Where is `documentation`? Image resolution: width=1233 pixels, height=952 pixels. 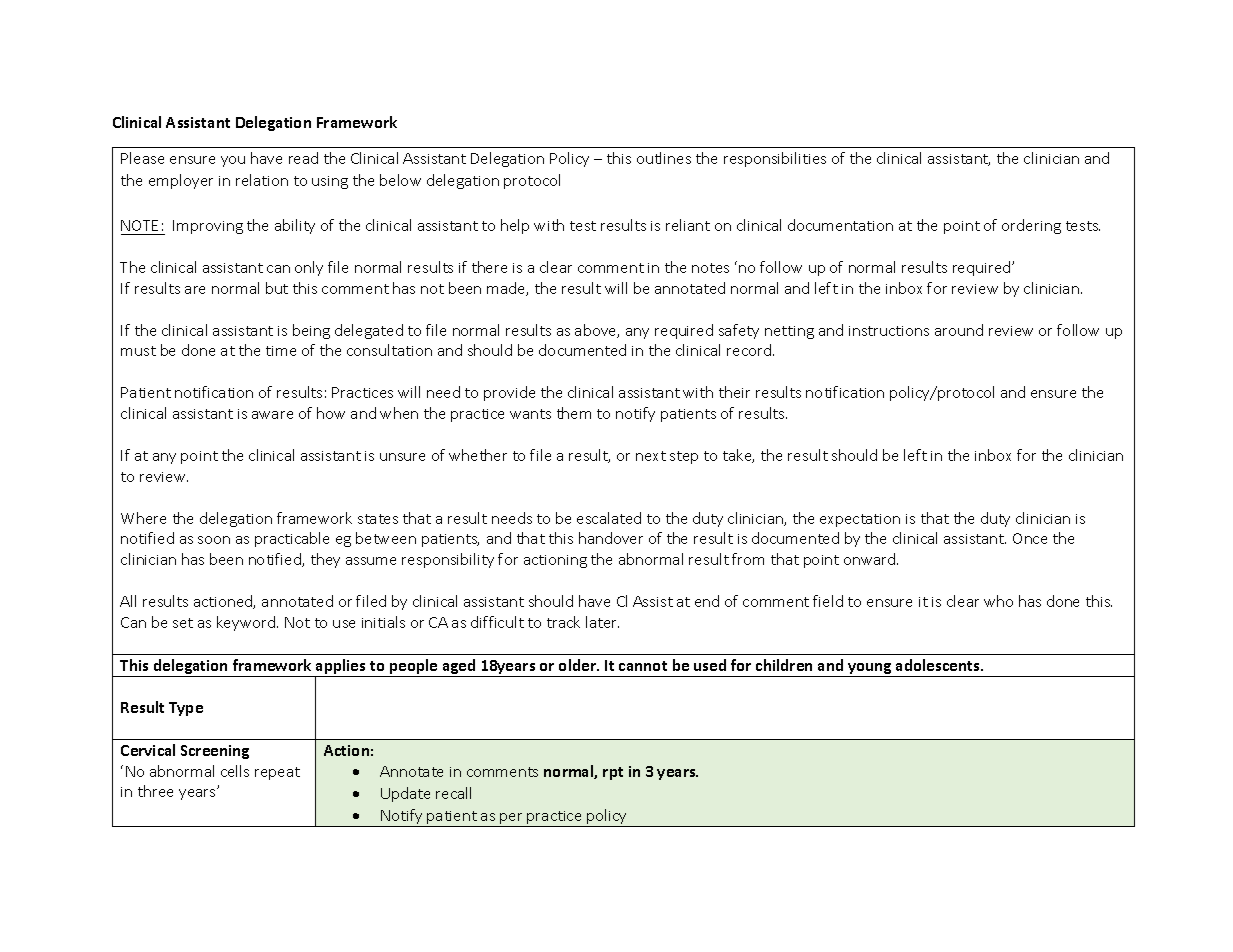 documentation is located at coordinates (840, 225).
